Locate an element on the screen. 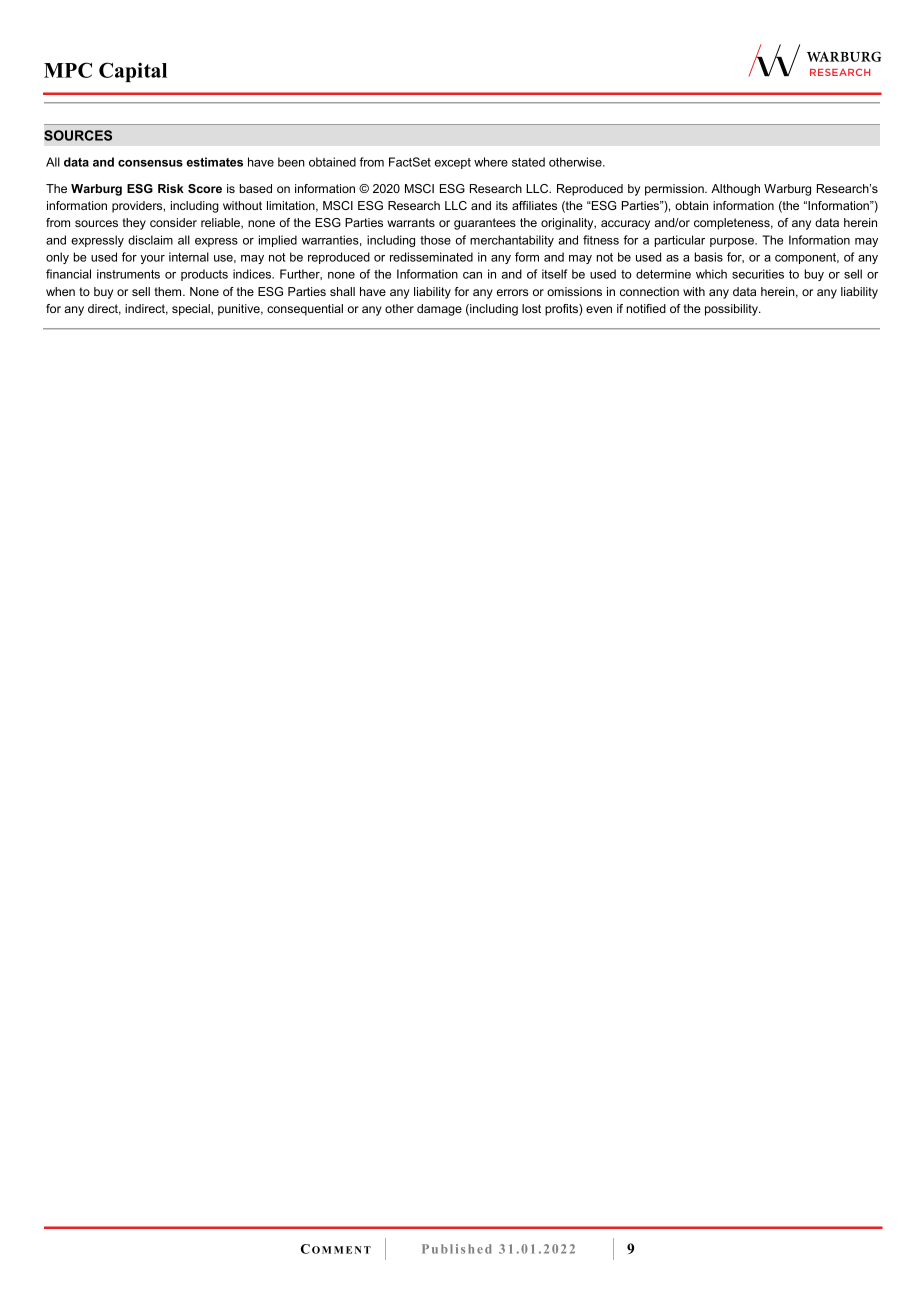 This screenshot has width=924, height=1308. Capital is located at coordinates (133, 72).
